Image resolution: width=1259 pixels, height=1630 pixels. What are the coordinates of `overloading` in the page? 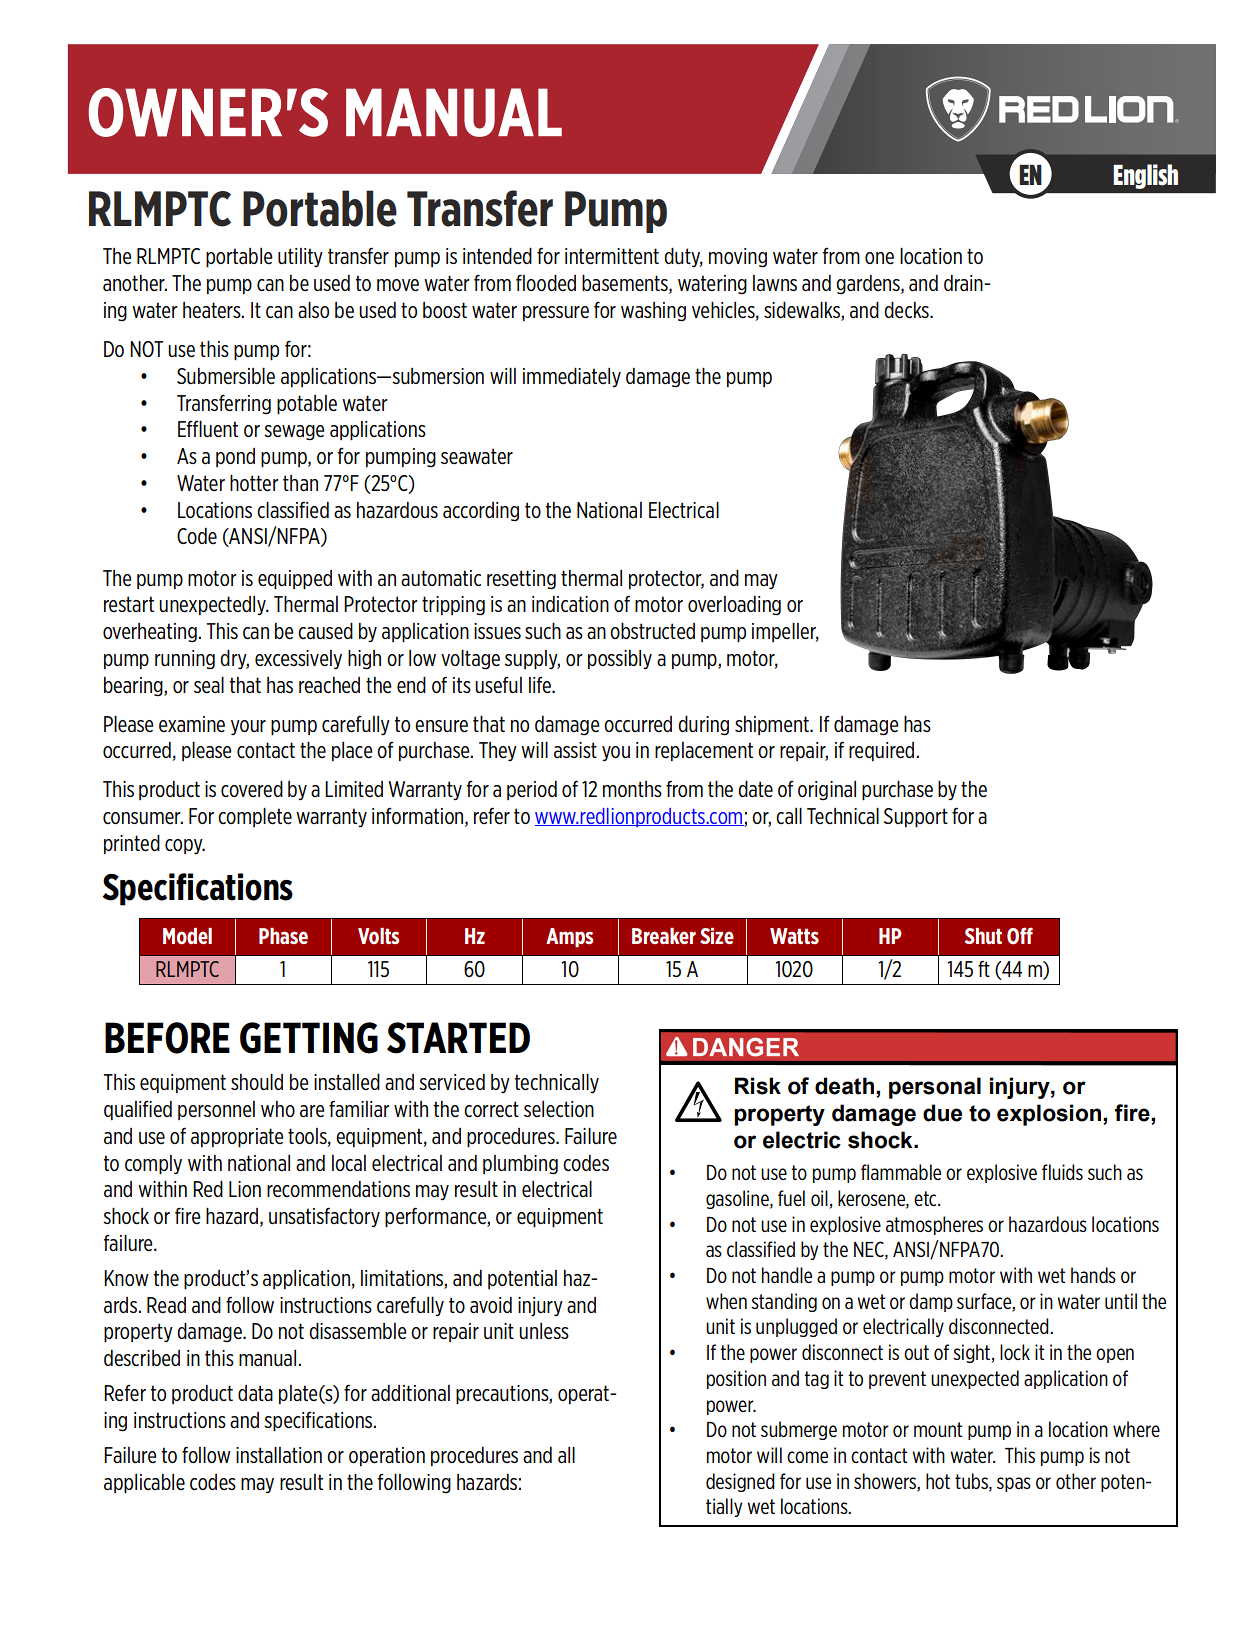 It's located at (734, 606).
